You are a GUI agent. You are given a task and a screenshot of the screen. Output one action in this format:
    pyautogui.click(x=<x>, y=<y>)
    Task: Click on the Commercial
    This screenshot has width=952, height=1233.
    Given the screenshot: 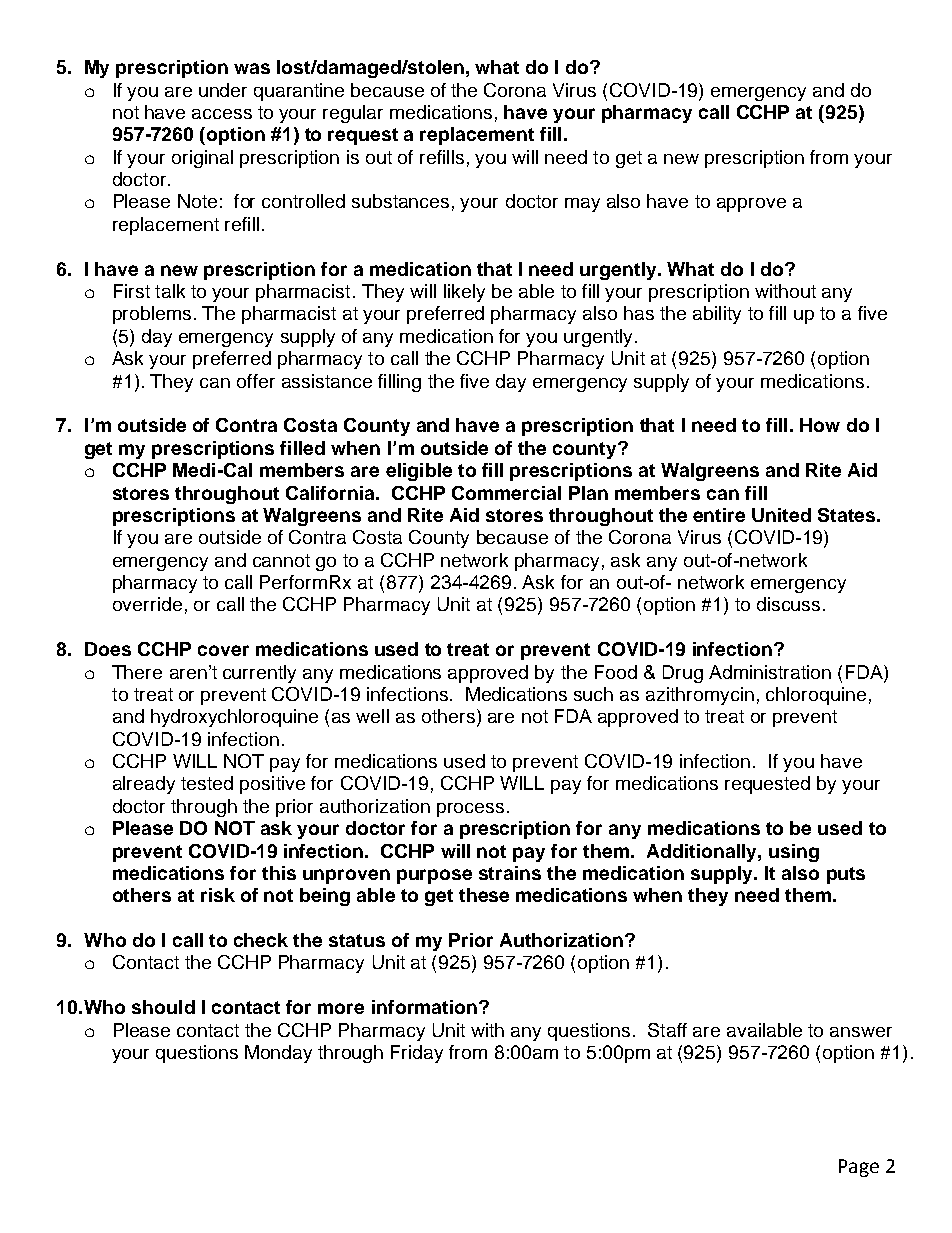 What is the action you would take?
    pyautogui.click(x=506, y=493)
